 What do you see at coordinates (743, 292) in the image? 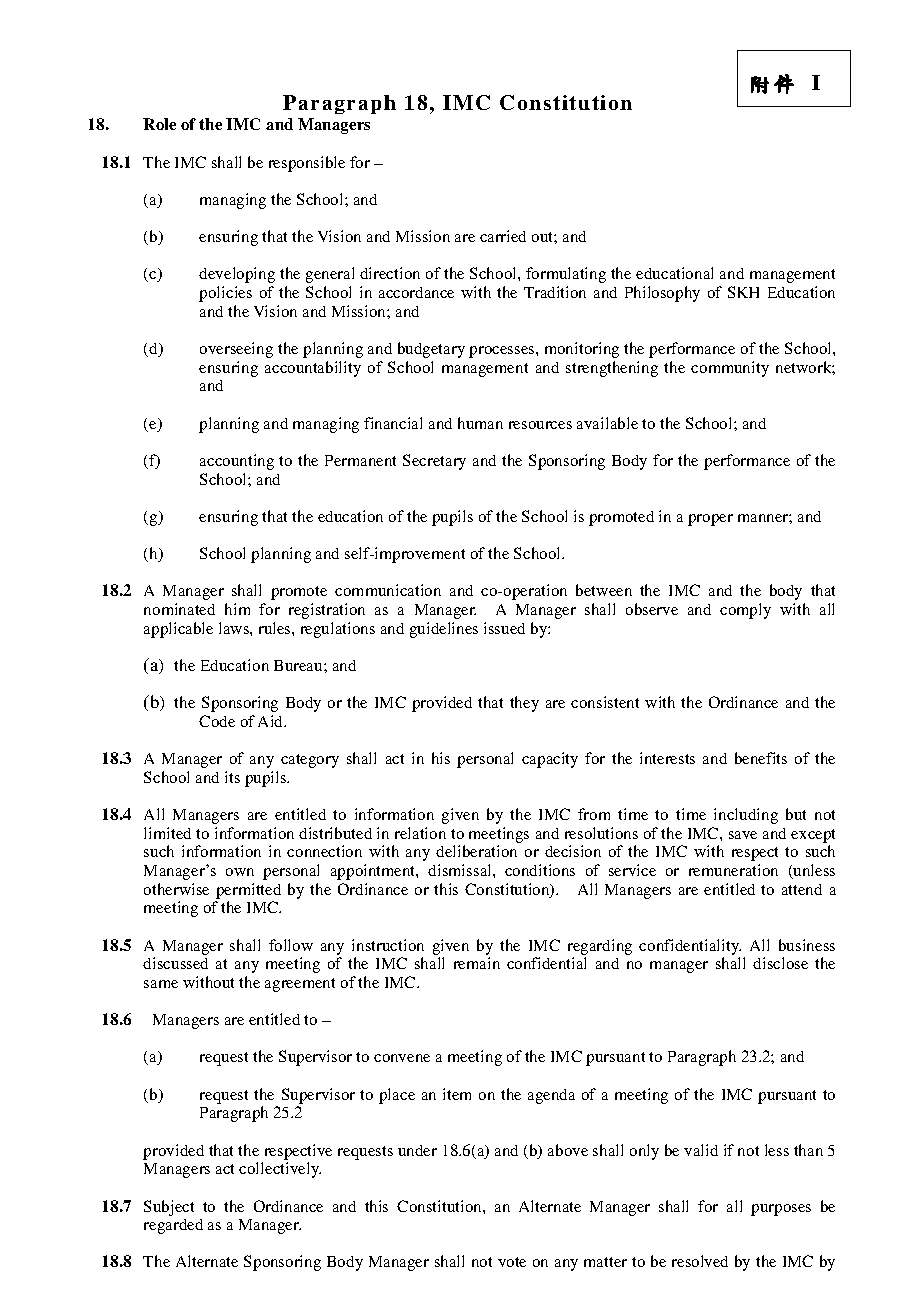
I see `SKH` at bounding box center [743, 292].
